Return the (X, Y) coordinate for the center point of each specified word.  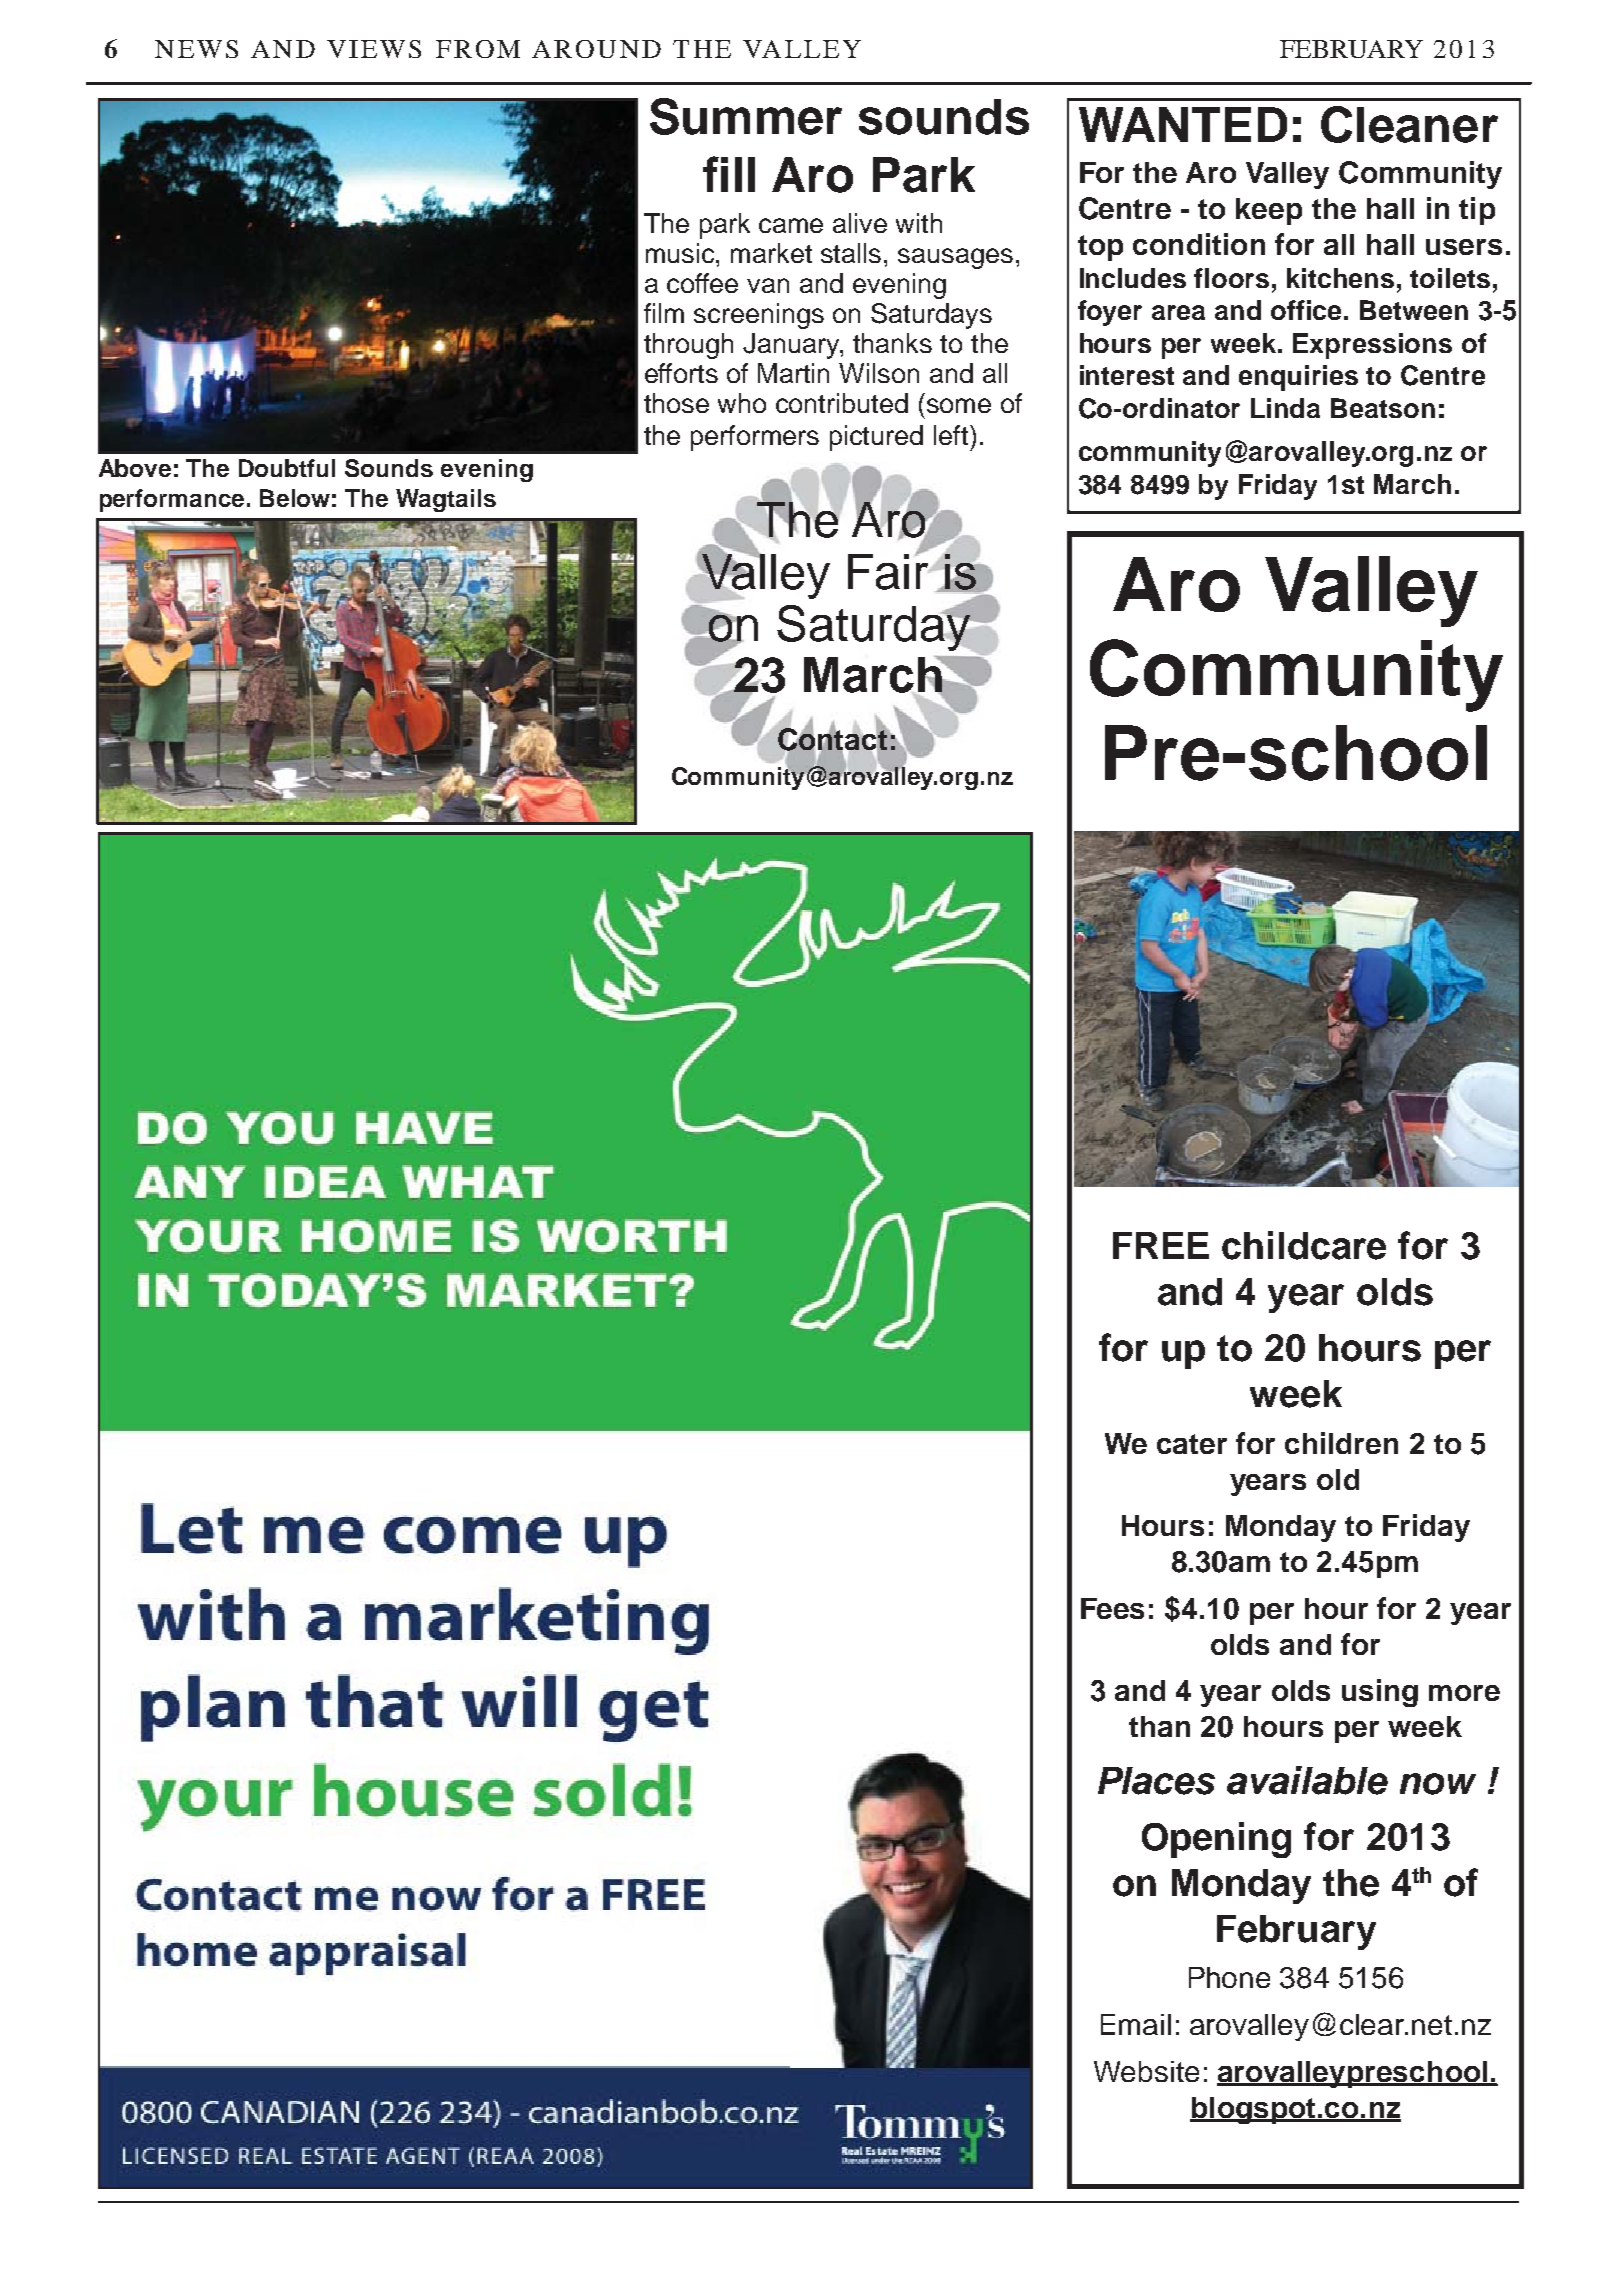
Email (1136, 2024)
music (681, 253)
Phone (1229, 1977)
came (791, 225)
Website (1146, 2071)
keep (1269, 211)
